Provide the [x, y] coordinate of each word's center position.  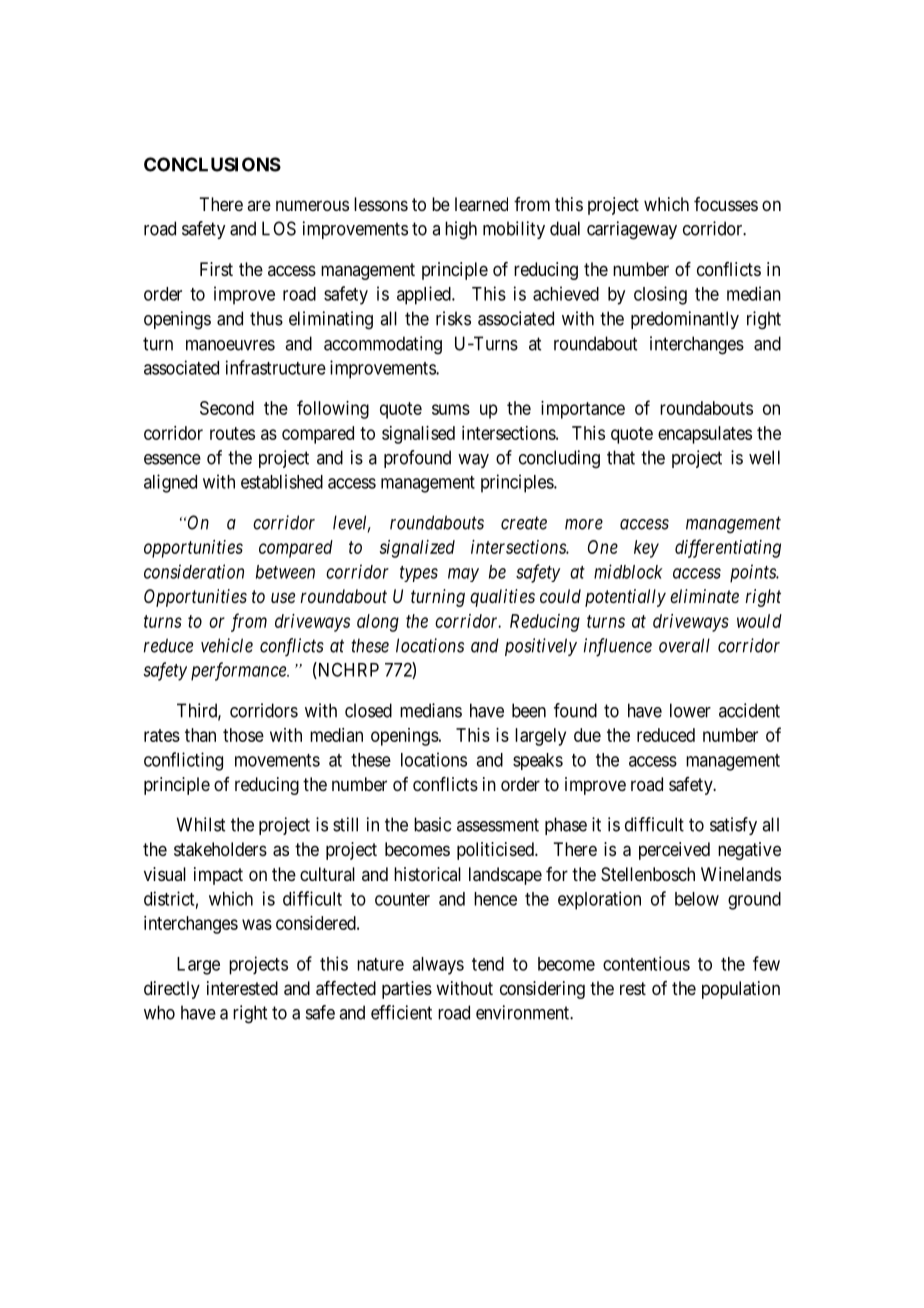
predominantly [685, 320]
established [282, 481]
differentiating [728, 548]
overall [684, 645]
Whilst [201, 824]
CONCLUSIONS [212, 164]
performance [239, 671]
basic [432, 824]
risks [453, 318]
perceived [674, 851]
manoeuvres [230, 345]
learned [481, 204]
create [524, 523]
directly [172, 990]
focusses [726, 204]
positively [541, 647]
